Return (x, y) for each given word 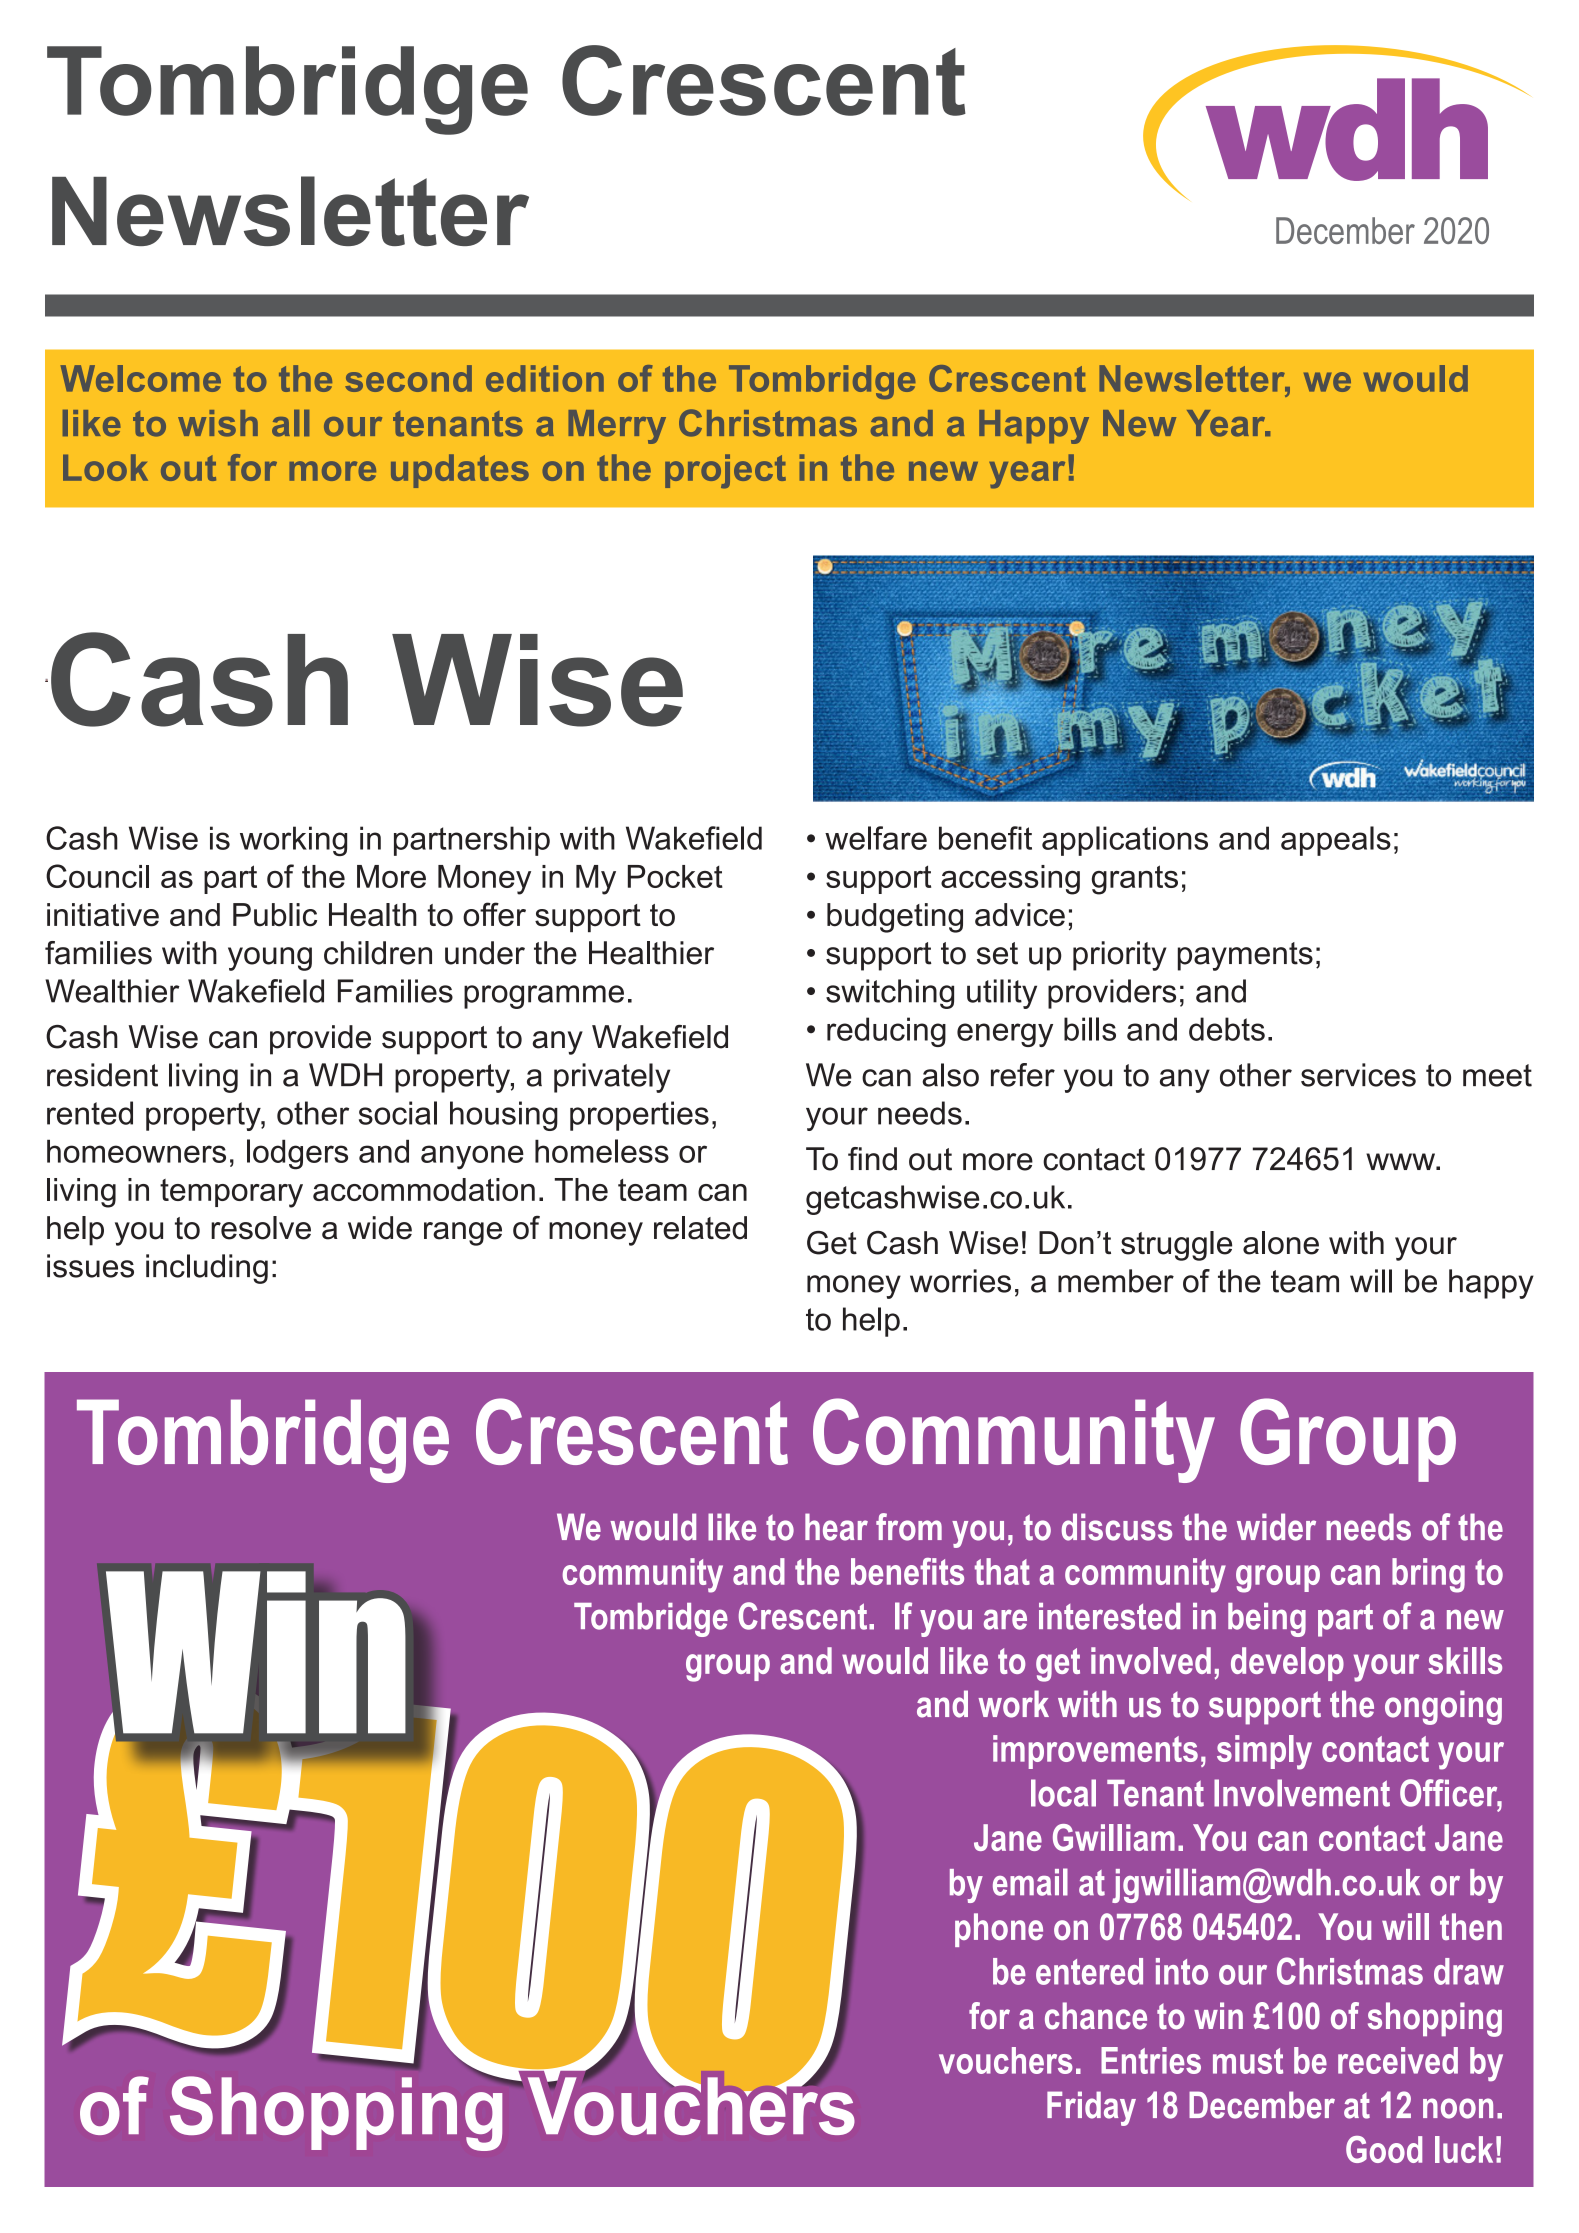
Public (275, 915)
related (700, 1228)
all (290, 423)
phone (999, 1930)
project (725, 471)
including (207, 1269)
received (1398, 2060)
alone (1281, 1243)
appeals (1336, 841)
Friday (1091, 2108)
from (909, 1527)
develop (1287, 1664)
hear (836, 1527)
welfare (876, 838)
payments (1245, 956)
